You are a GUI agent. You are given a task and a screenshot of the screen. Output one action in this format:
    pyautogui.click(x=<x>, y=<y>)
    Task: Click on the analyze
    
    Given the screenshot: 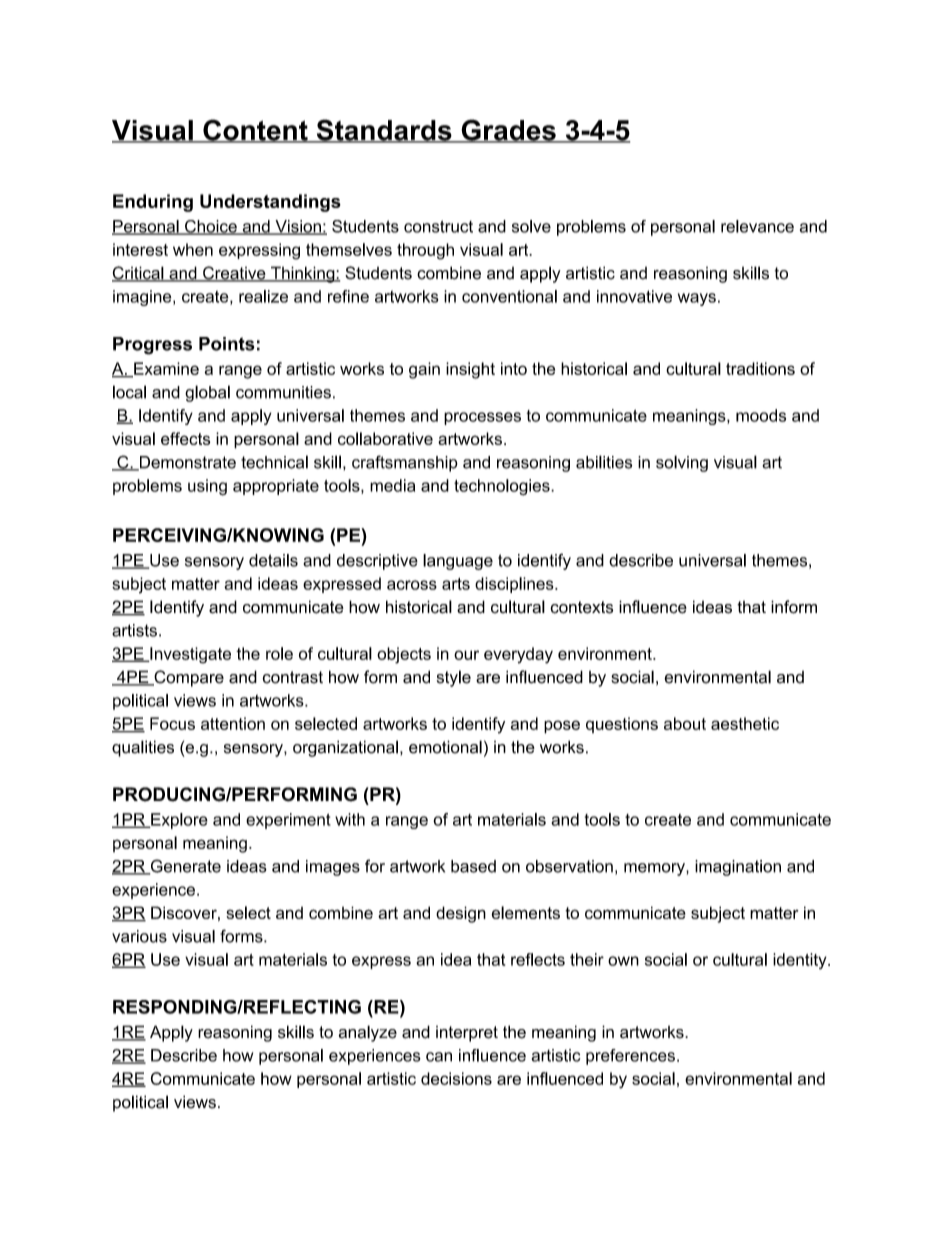 What is the action you would take?
    pyautogui.click(x=368, y=1033)
